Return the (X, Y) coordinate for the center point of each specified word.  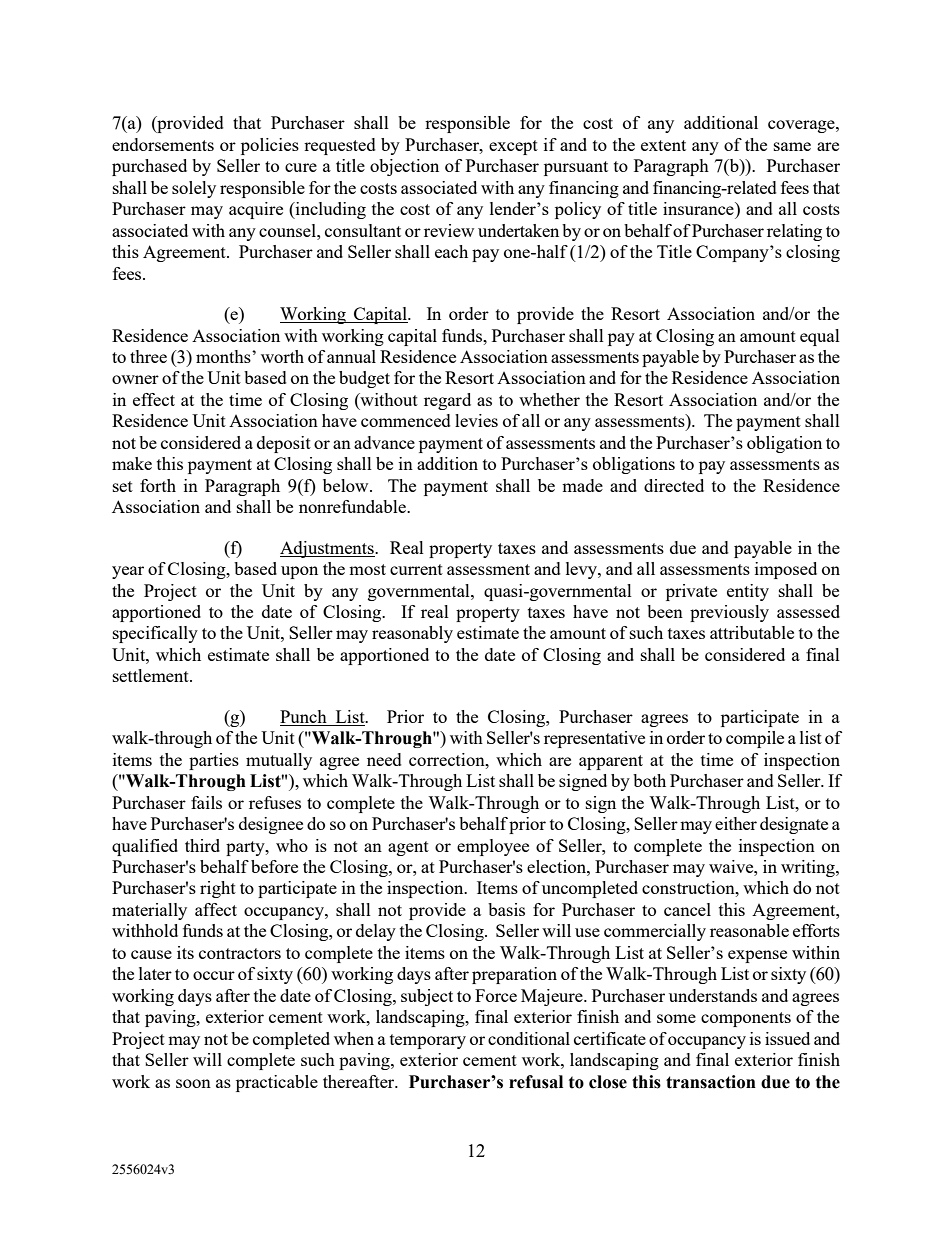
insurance (699, 208)
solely (194, 189)
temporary (428, 1041)
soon (193, 1083)
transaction (711, 1082)
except (513, 147)
